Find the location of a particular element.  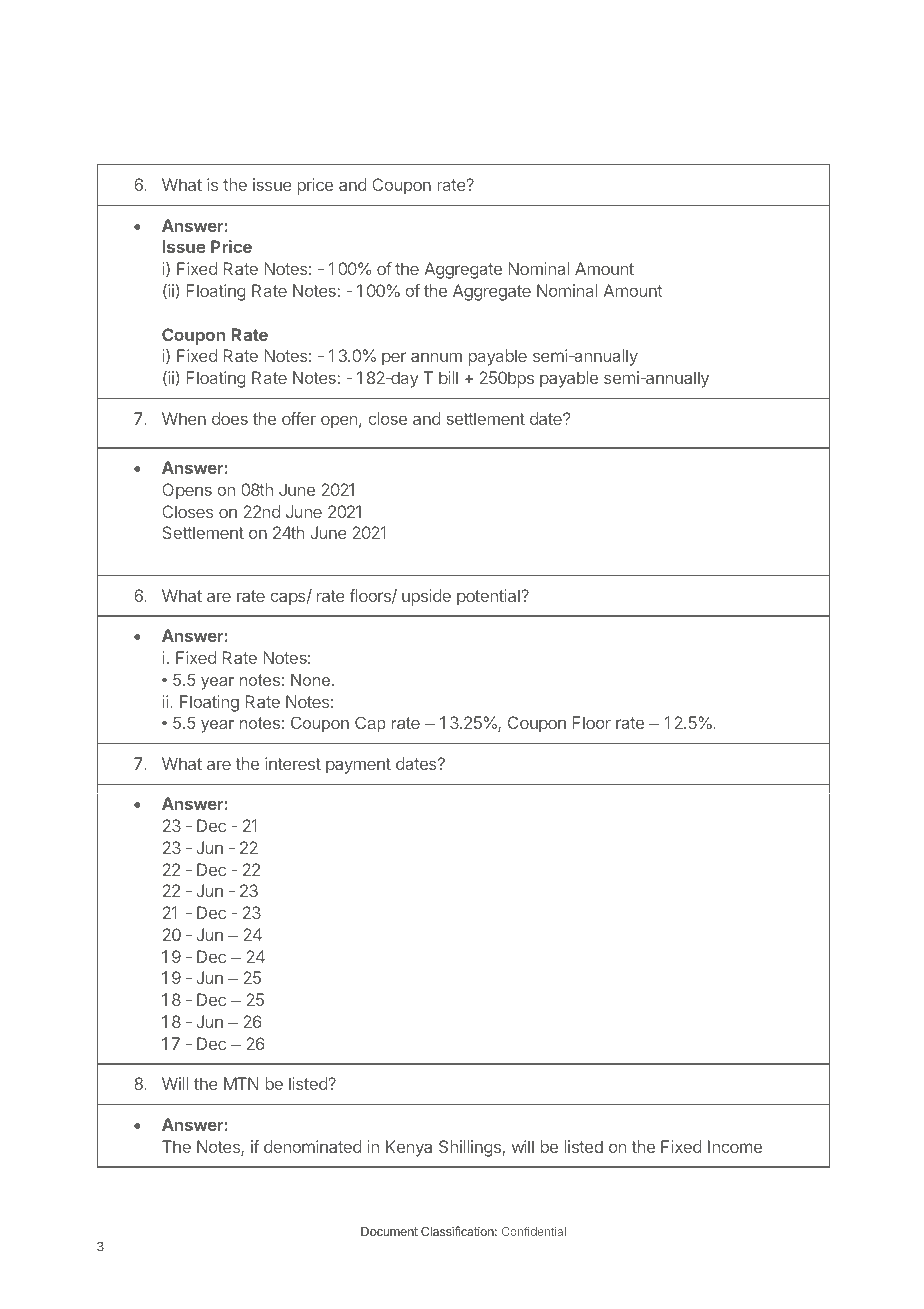

does is located at coordinates (230, 418).
